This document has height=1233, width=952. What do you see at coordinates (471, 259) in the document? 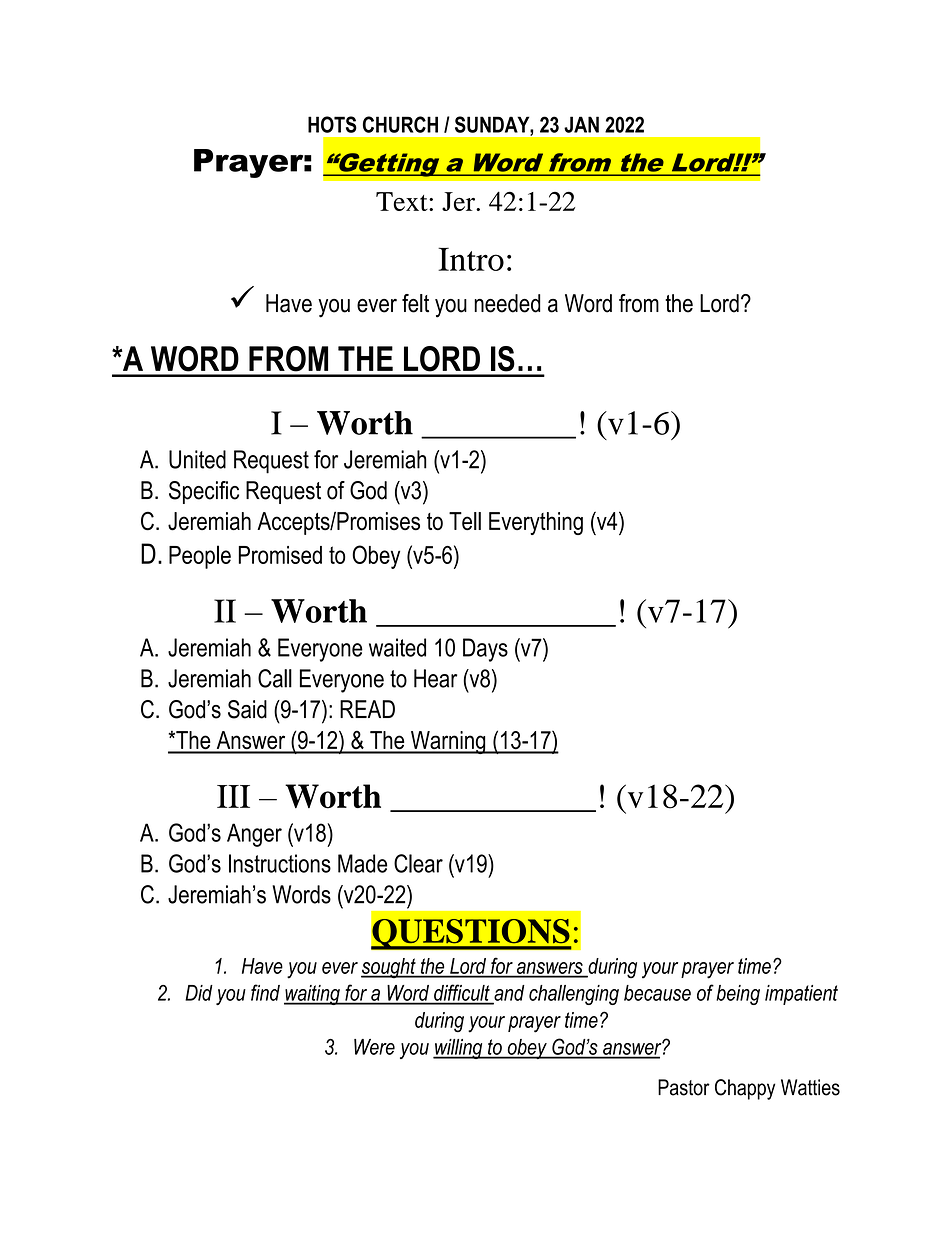
I see `Intro` at bounding box center [471, 259].
